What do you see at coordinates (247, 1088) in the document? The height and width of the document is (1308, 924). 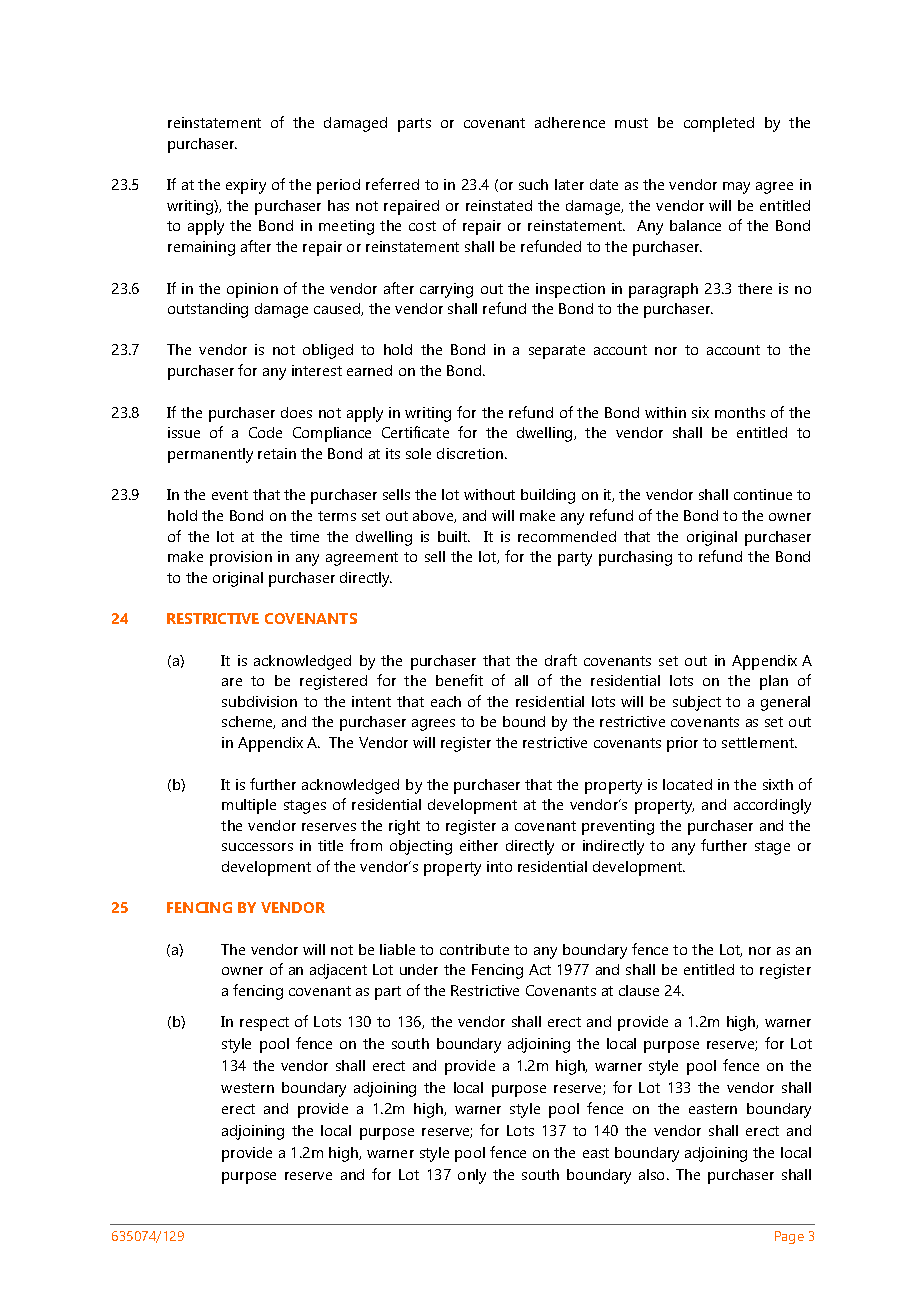 I see `western` at bounding box center [247, 1088].
